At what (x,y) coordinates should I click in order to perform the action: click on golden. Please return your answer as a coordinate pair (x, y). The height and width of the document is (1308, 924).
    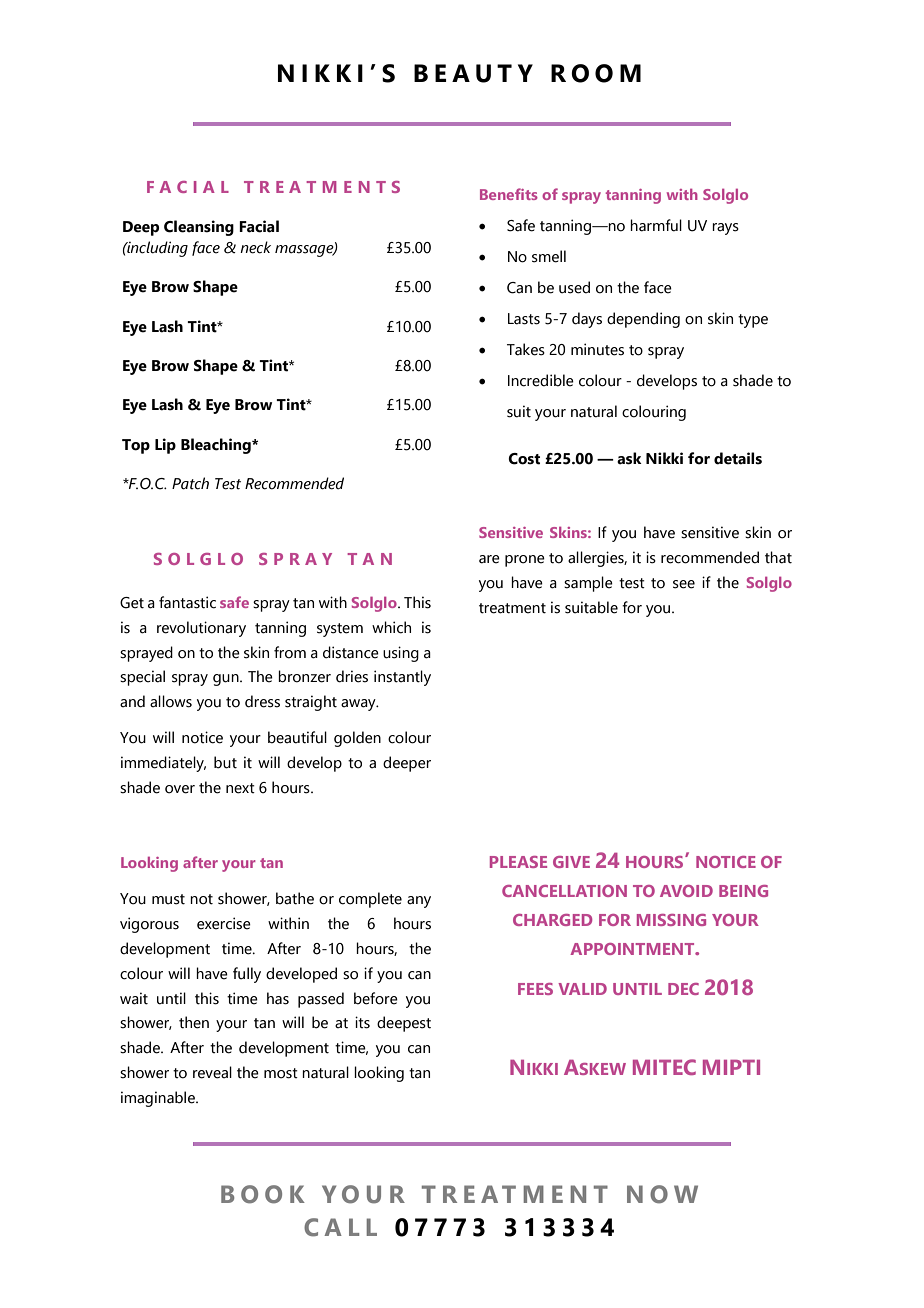
    Looking at the image, I should click on (357, 739).
